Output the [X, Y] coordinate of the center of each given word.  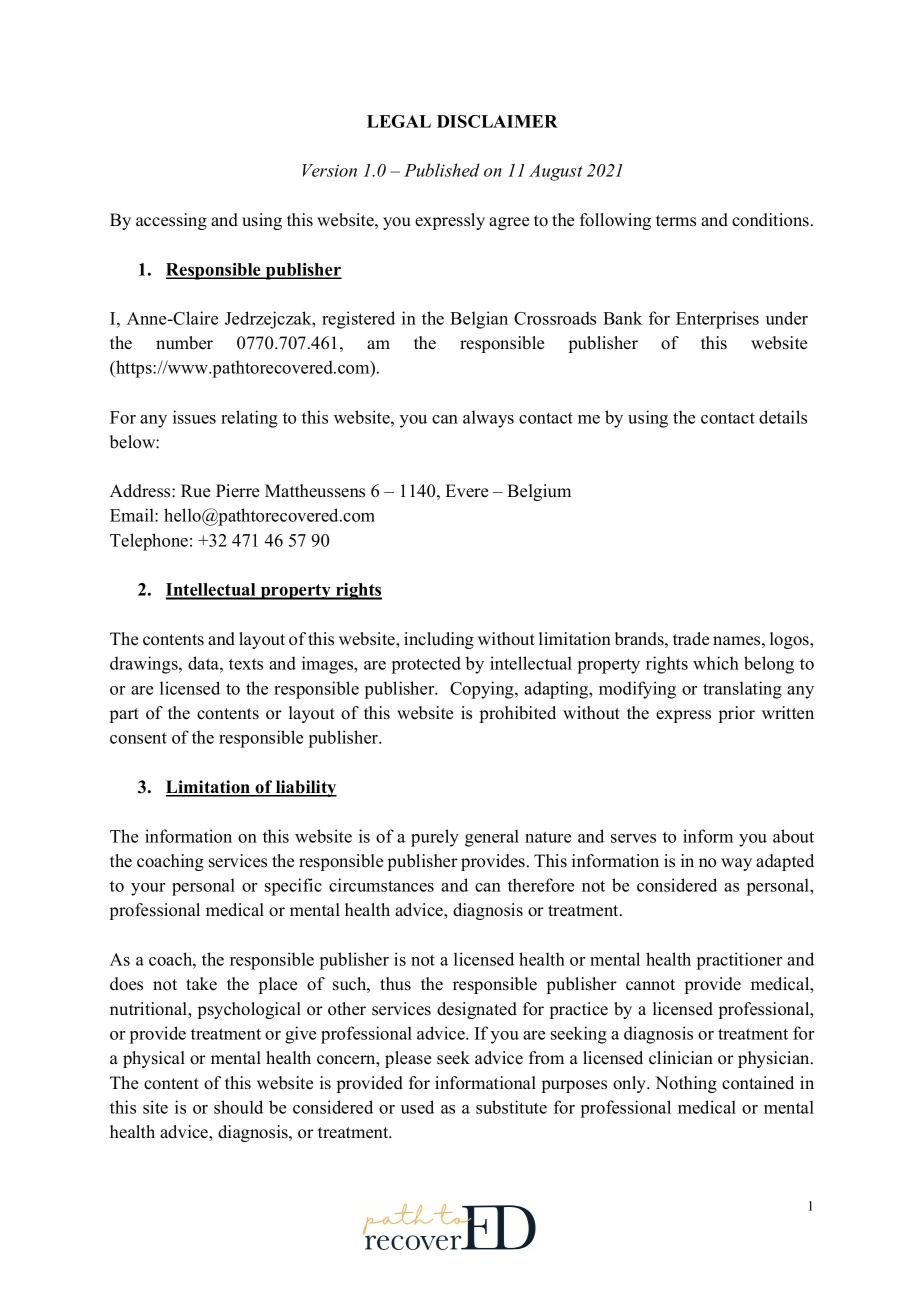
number [184, 343]
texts [246, 664]
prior [737, 714]
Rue [195, 491]
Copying [483, 690]
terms [676, 221]
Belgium [539, 492]
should [238, 1107]
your [148, 889]
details [783, 417]
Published [442, 170]
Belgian [479, 320]
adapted [785, 862]
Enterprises [717, 320]
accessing [171, 221]
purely [435, 838]
